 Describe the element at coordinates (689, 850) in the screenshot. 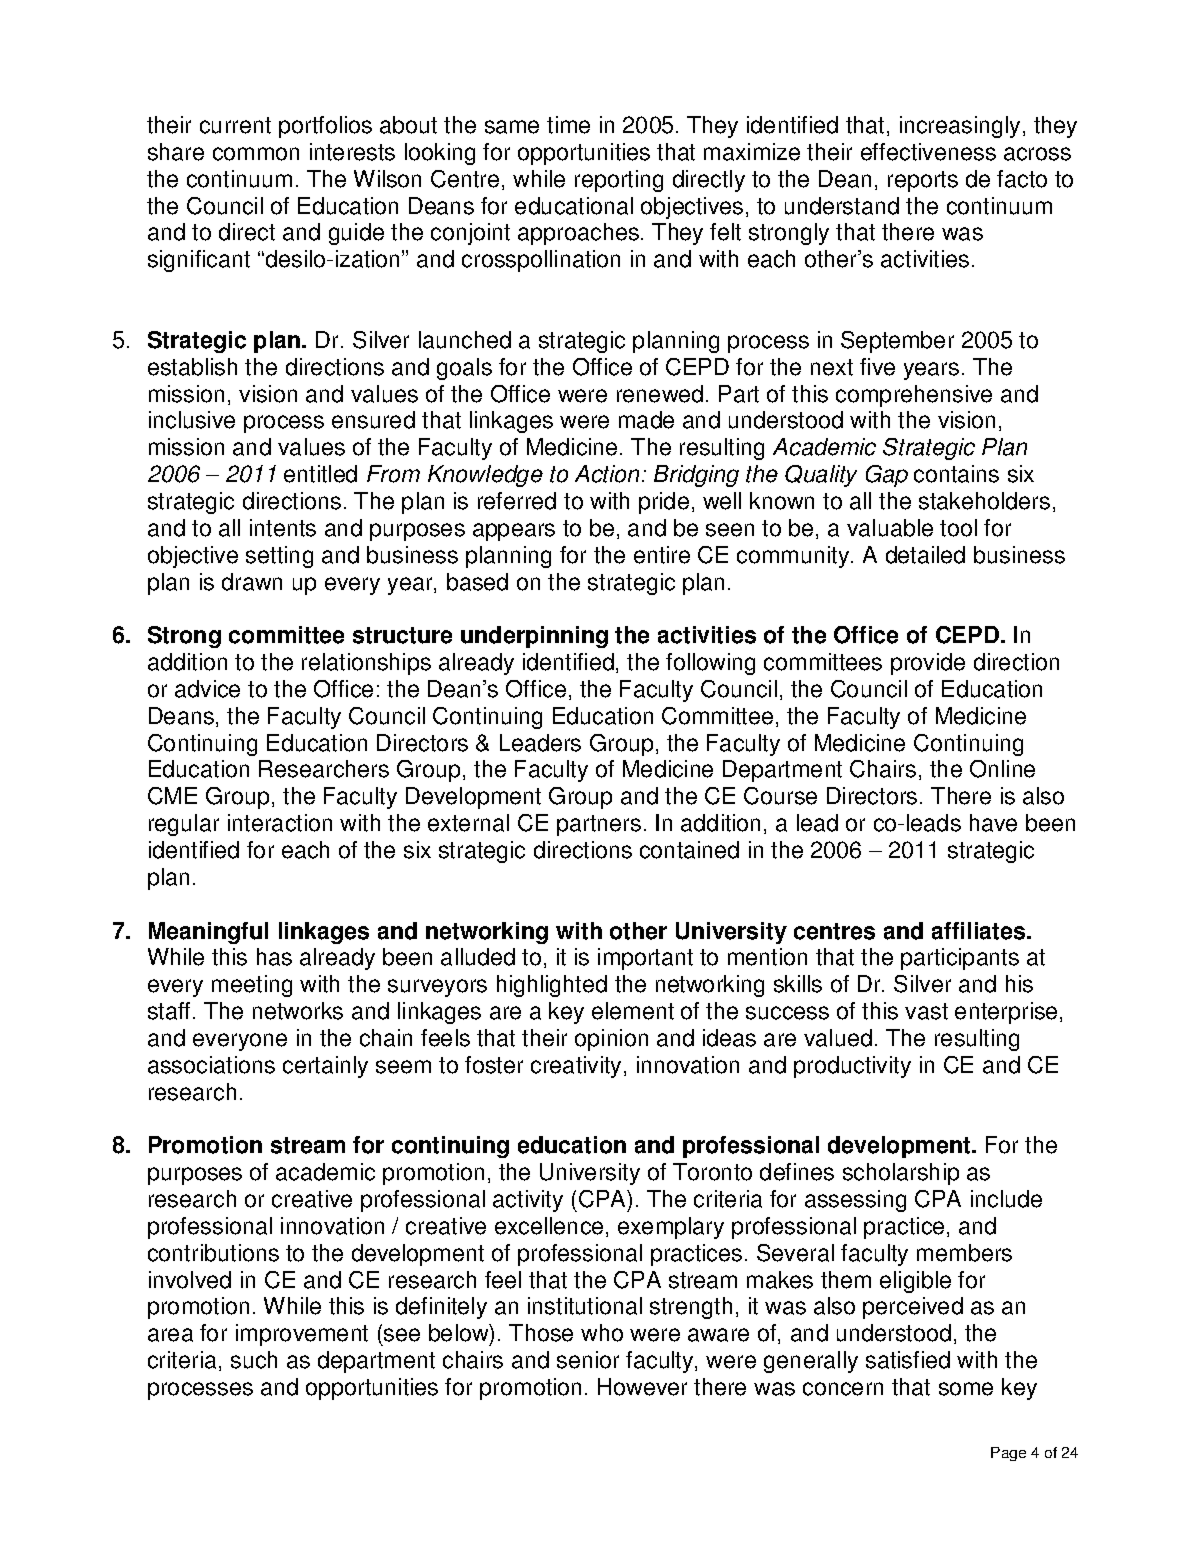

I see `contained` at that location.
